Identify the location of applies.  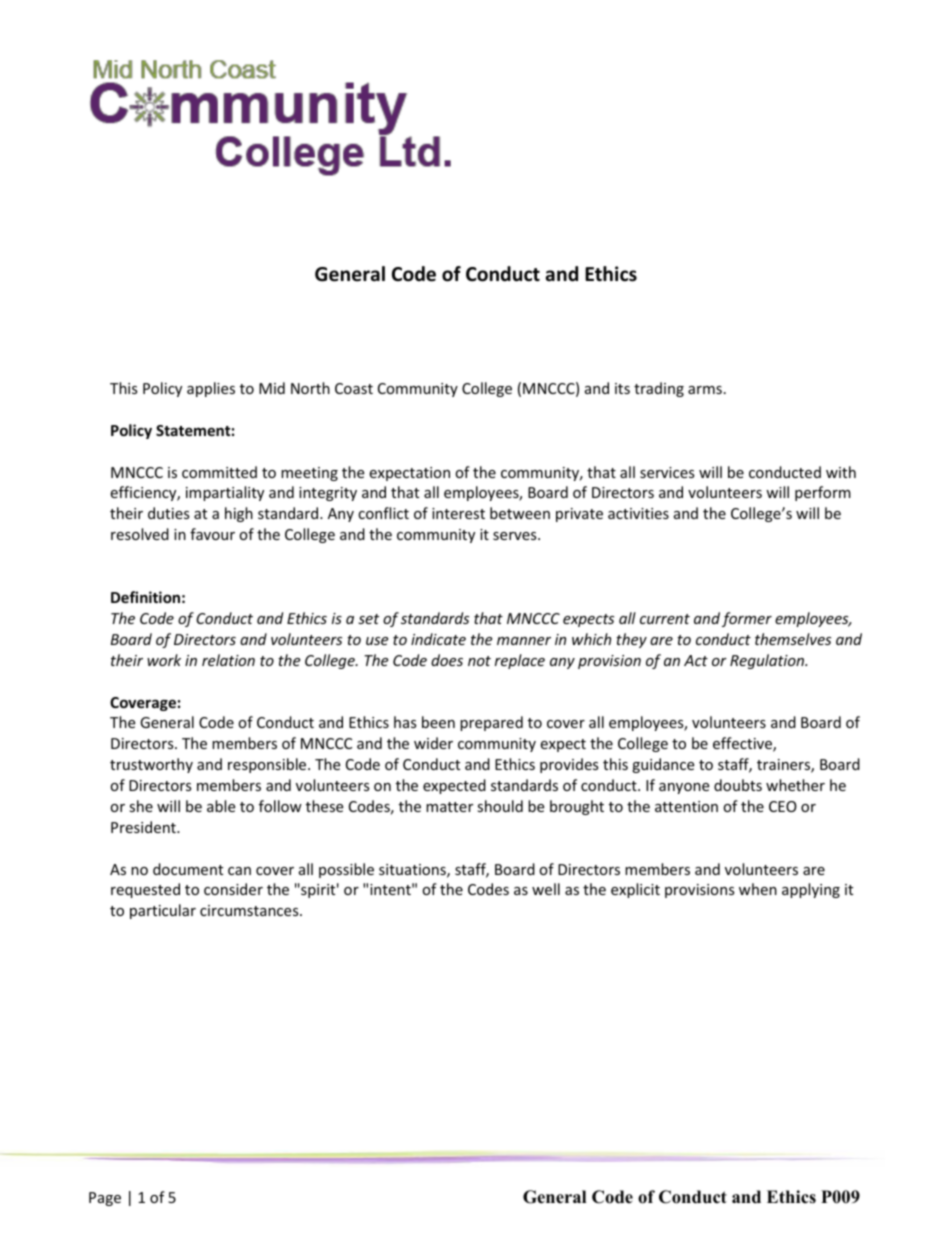
(211, 389).
